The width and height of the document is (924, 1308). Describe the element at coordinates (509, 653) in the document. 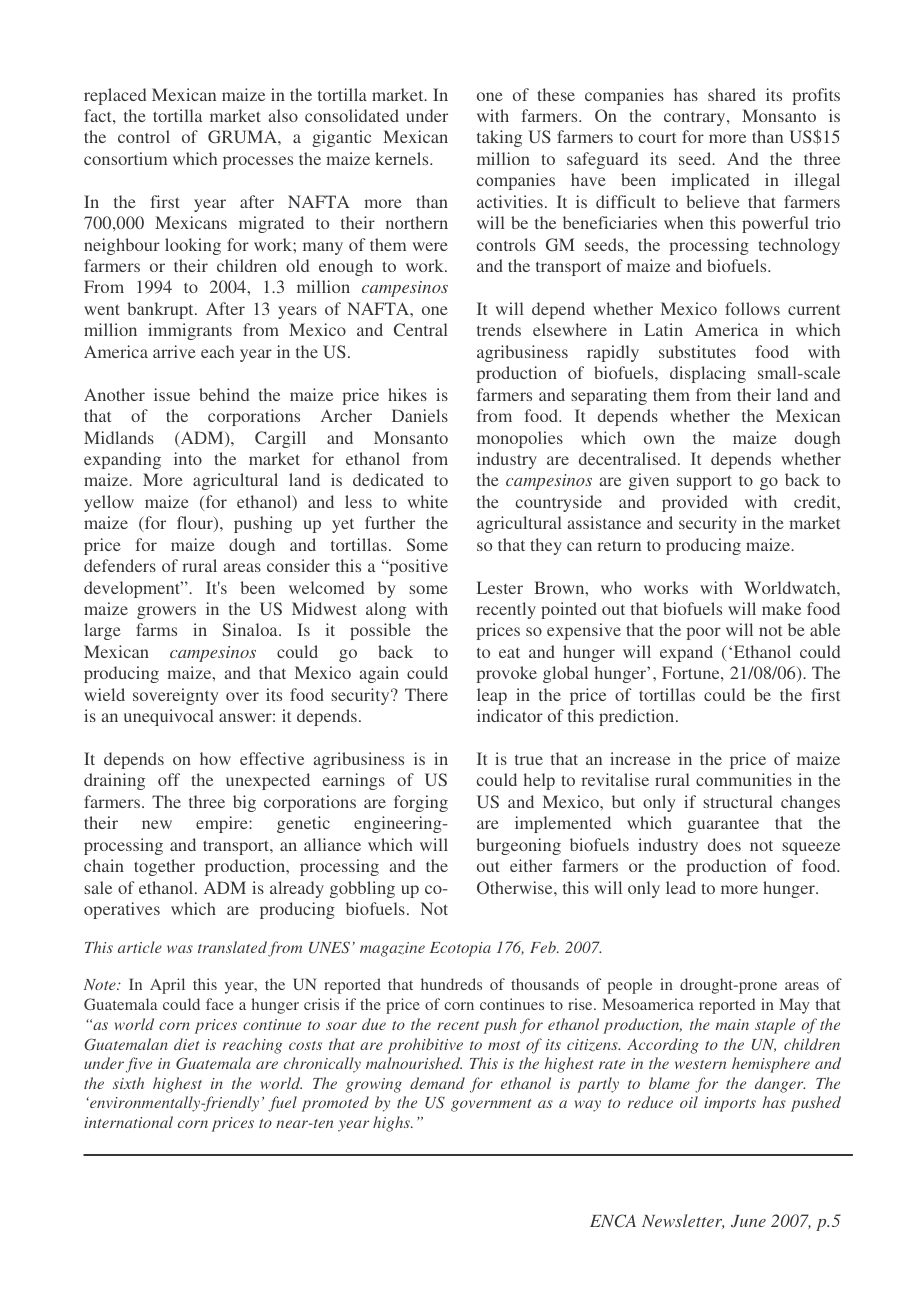

I see `eat` at that location.
